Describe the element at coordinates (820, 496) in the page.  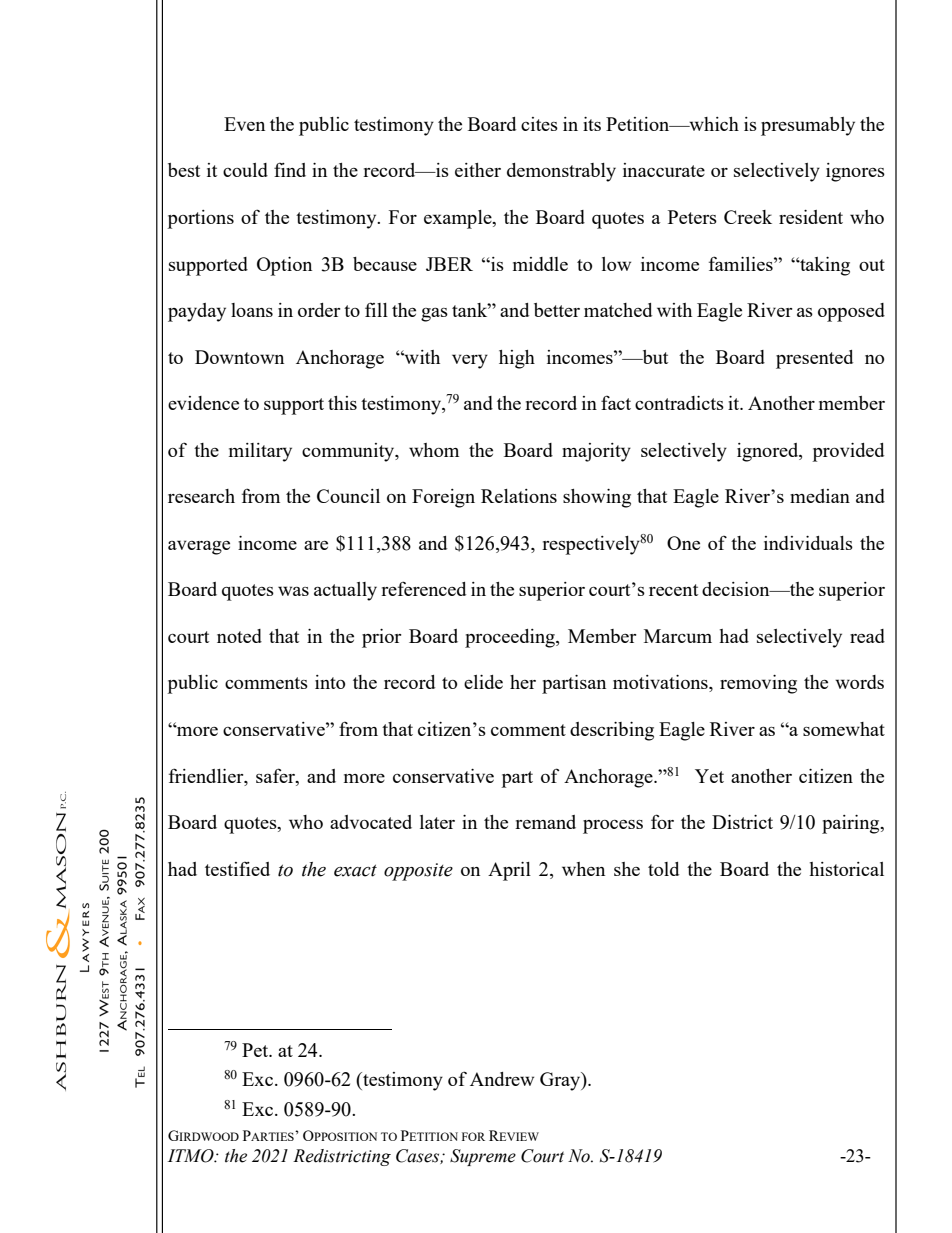
I see `median` at that location.
